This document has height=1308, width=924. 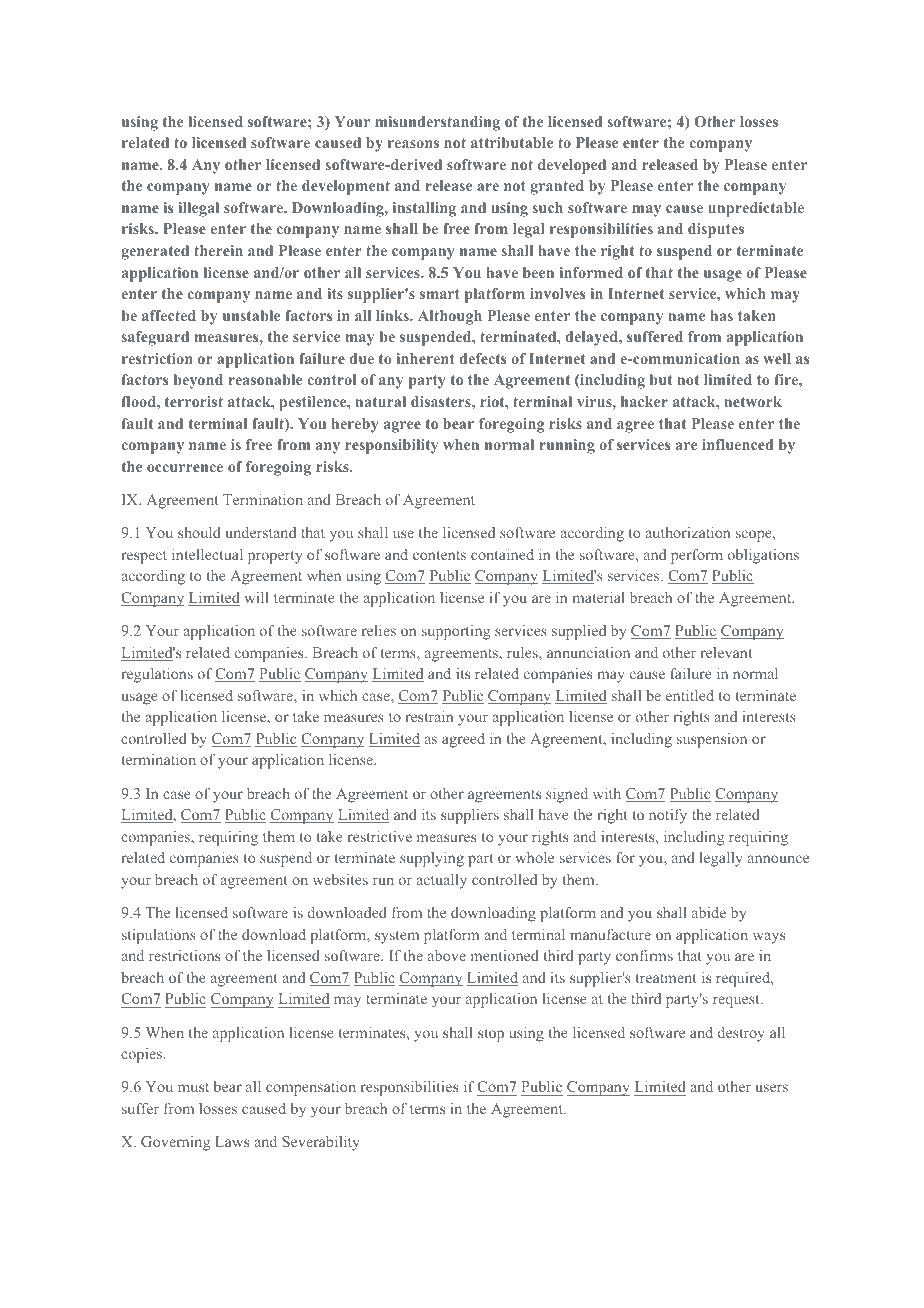 What do you see at coordinates (447, 955) in the document?
I see `above` at bounding box center [447, 955].
